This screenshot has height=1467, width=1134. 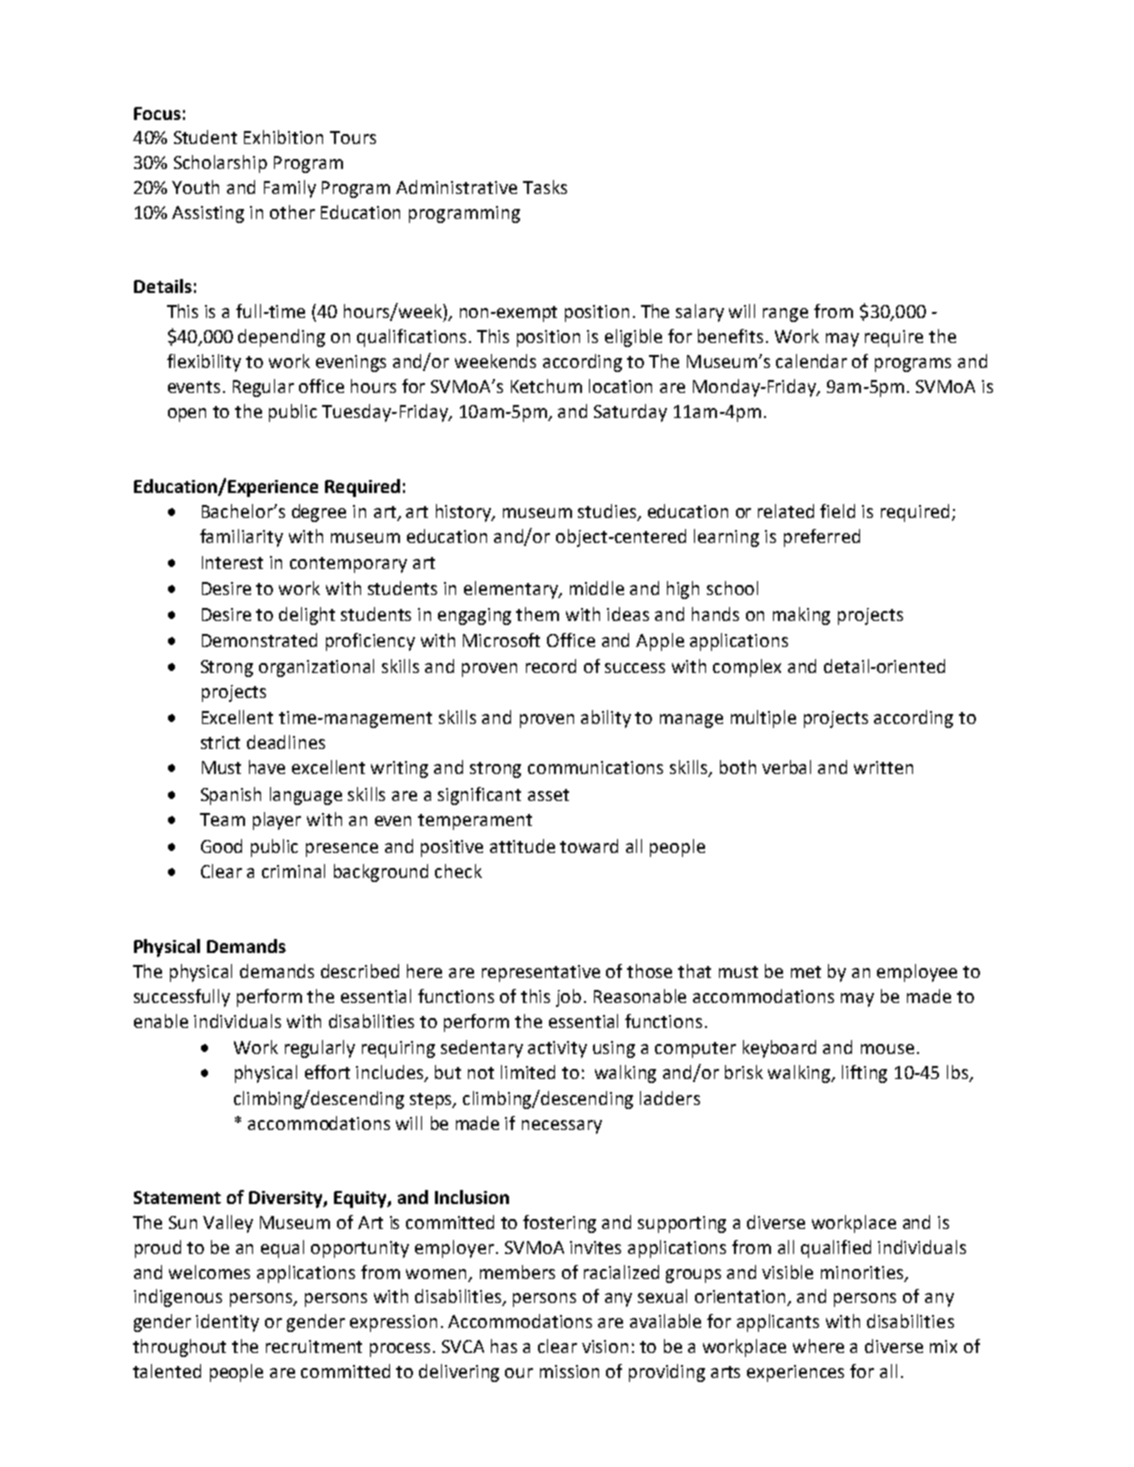 What do you see at coordinates (220, 164) in the screenshot?
I see `Scholarship` at bounding box center [220, 164].
